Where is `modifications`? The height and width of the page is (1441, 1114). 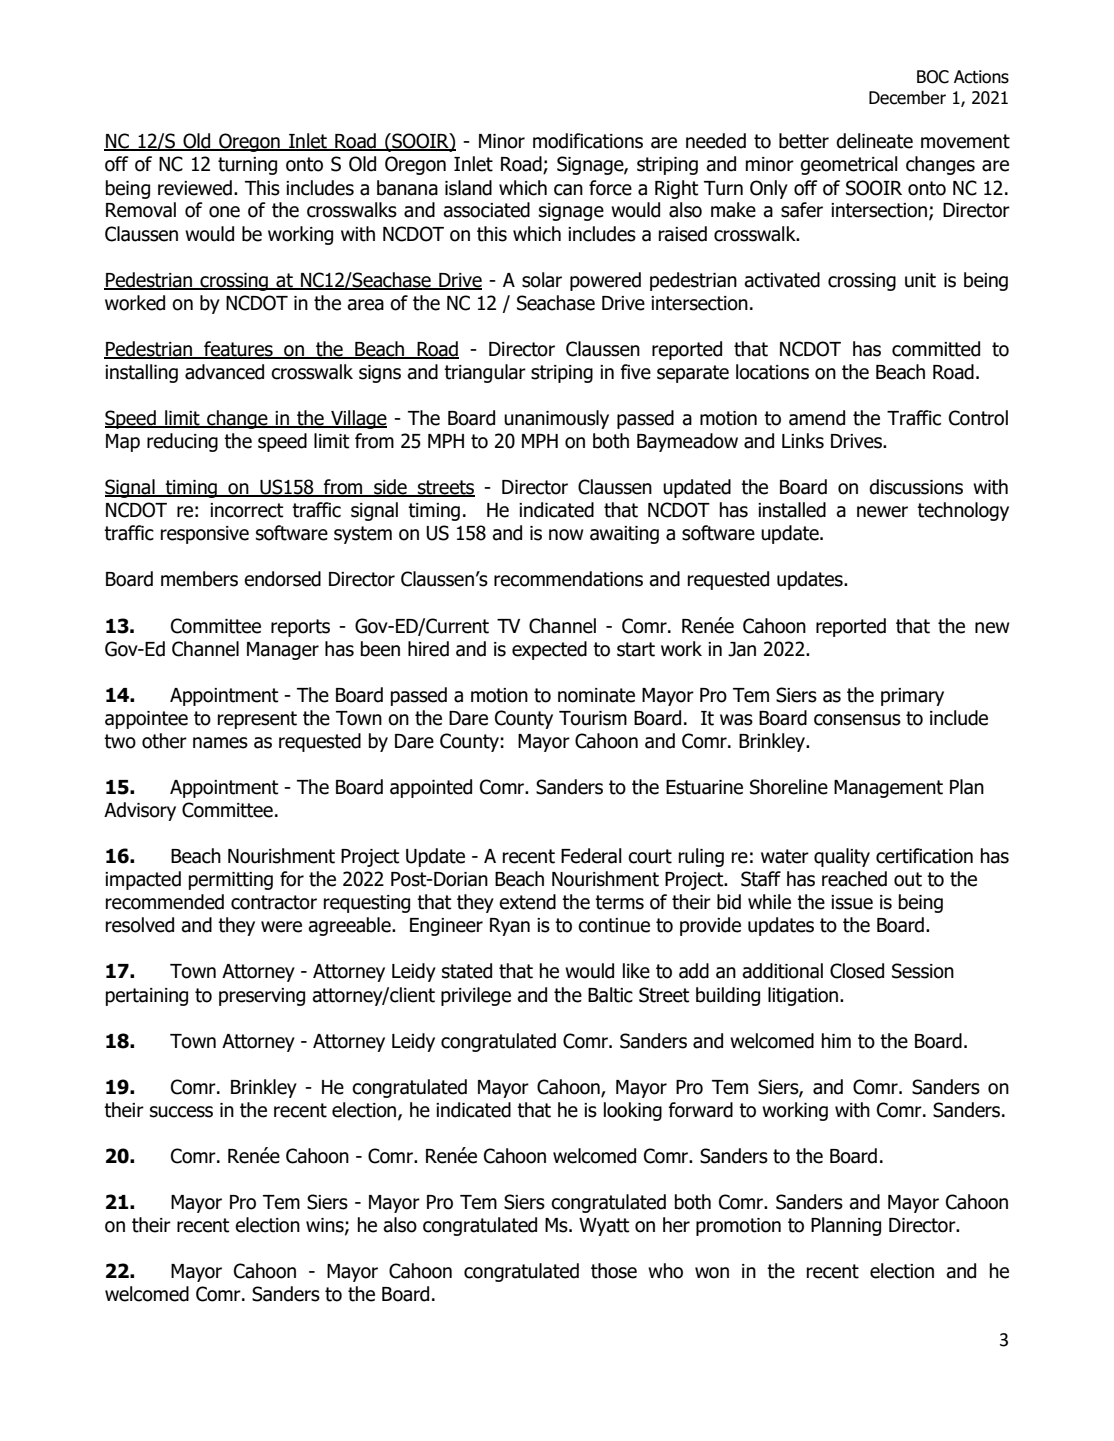
modifications is located at coordinates (588, 141).
